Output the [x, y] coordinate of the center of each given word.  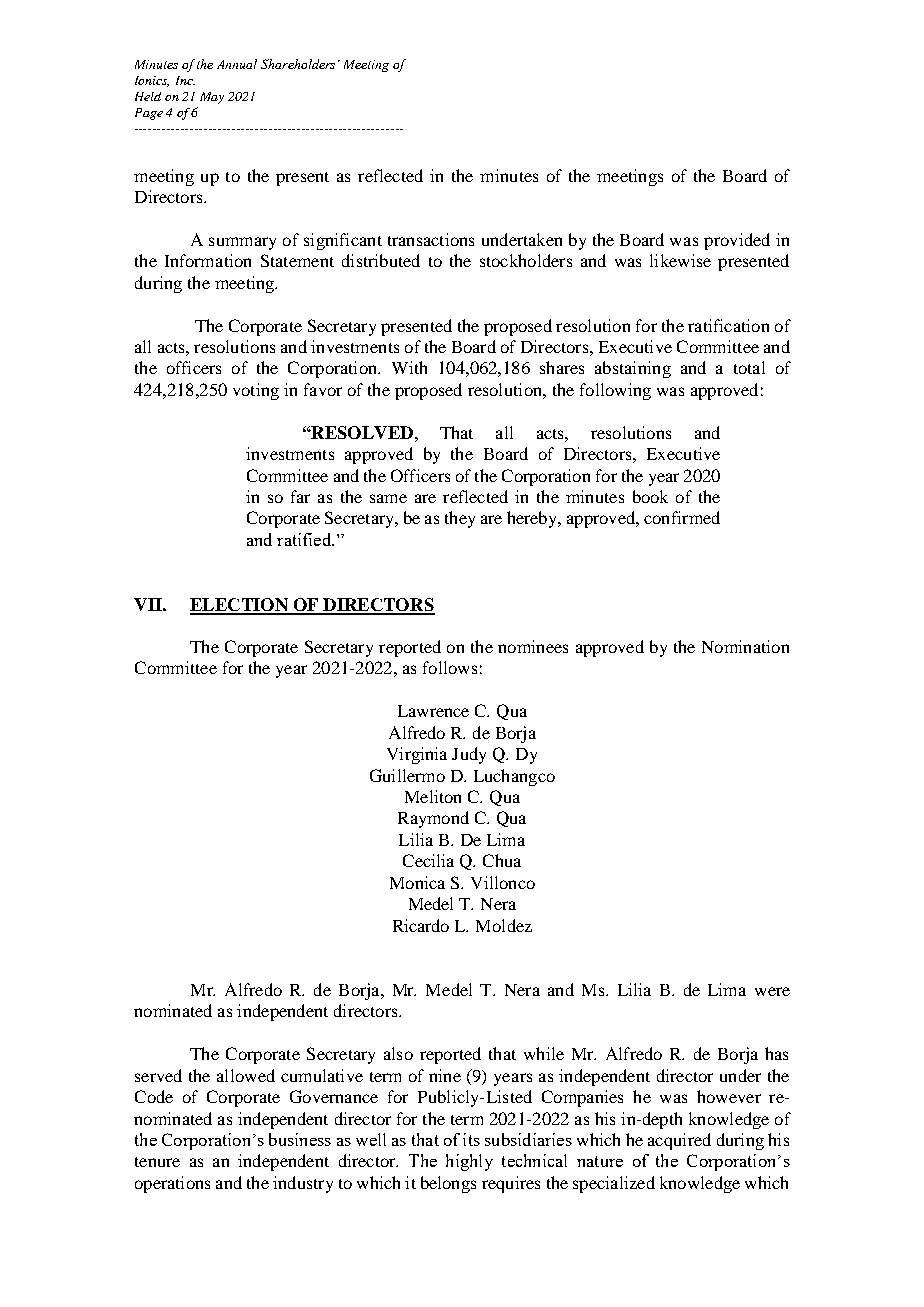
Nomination [745, 646]
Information [208, 260]
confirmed [682, 517]
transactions [431, 239]
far [300, 496]
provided [737, 241]
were [772, 991]
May [212, 98]
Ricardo [421, 925]
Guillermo [407, 775]
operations [172, 1184]
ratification [728, 325]
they [460, 519]
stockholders [526, 260]
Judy [469, 755]
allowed [246, 1075]
